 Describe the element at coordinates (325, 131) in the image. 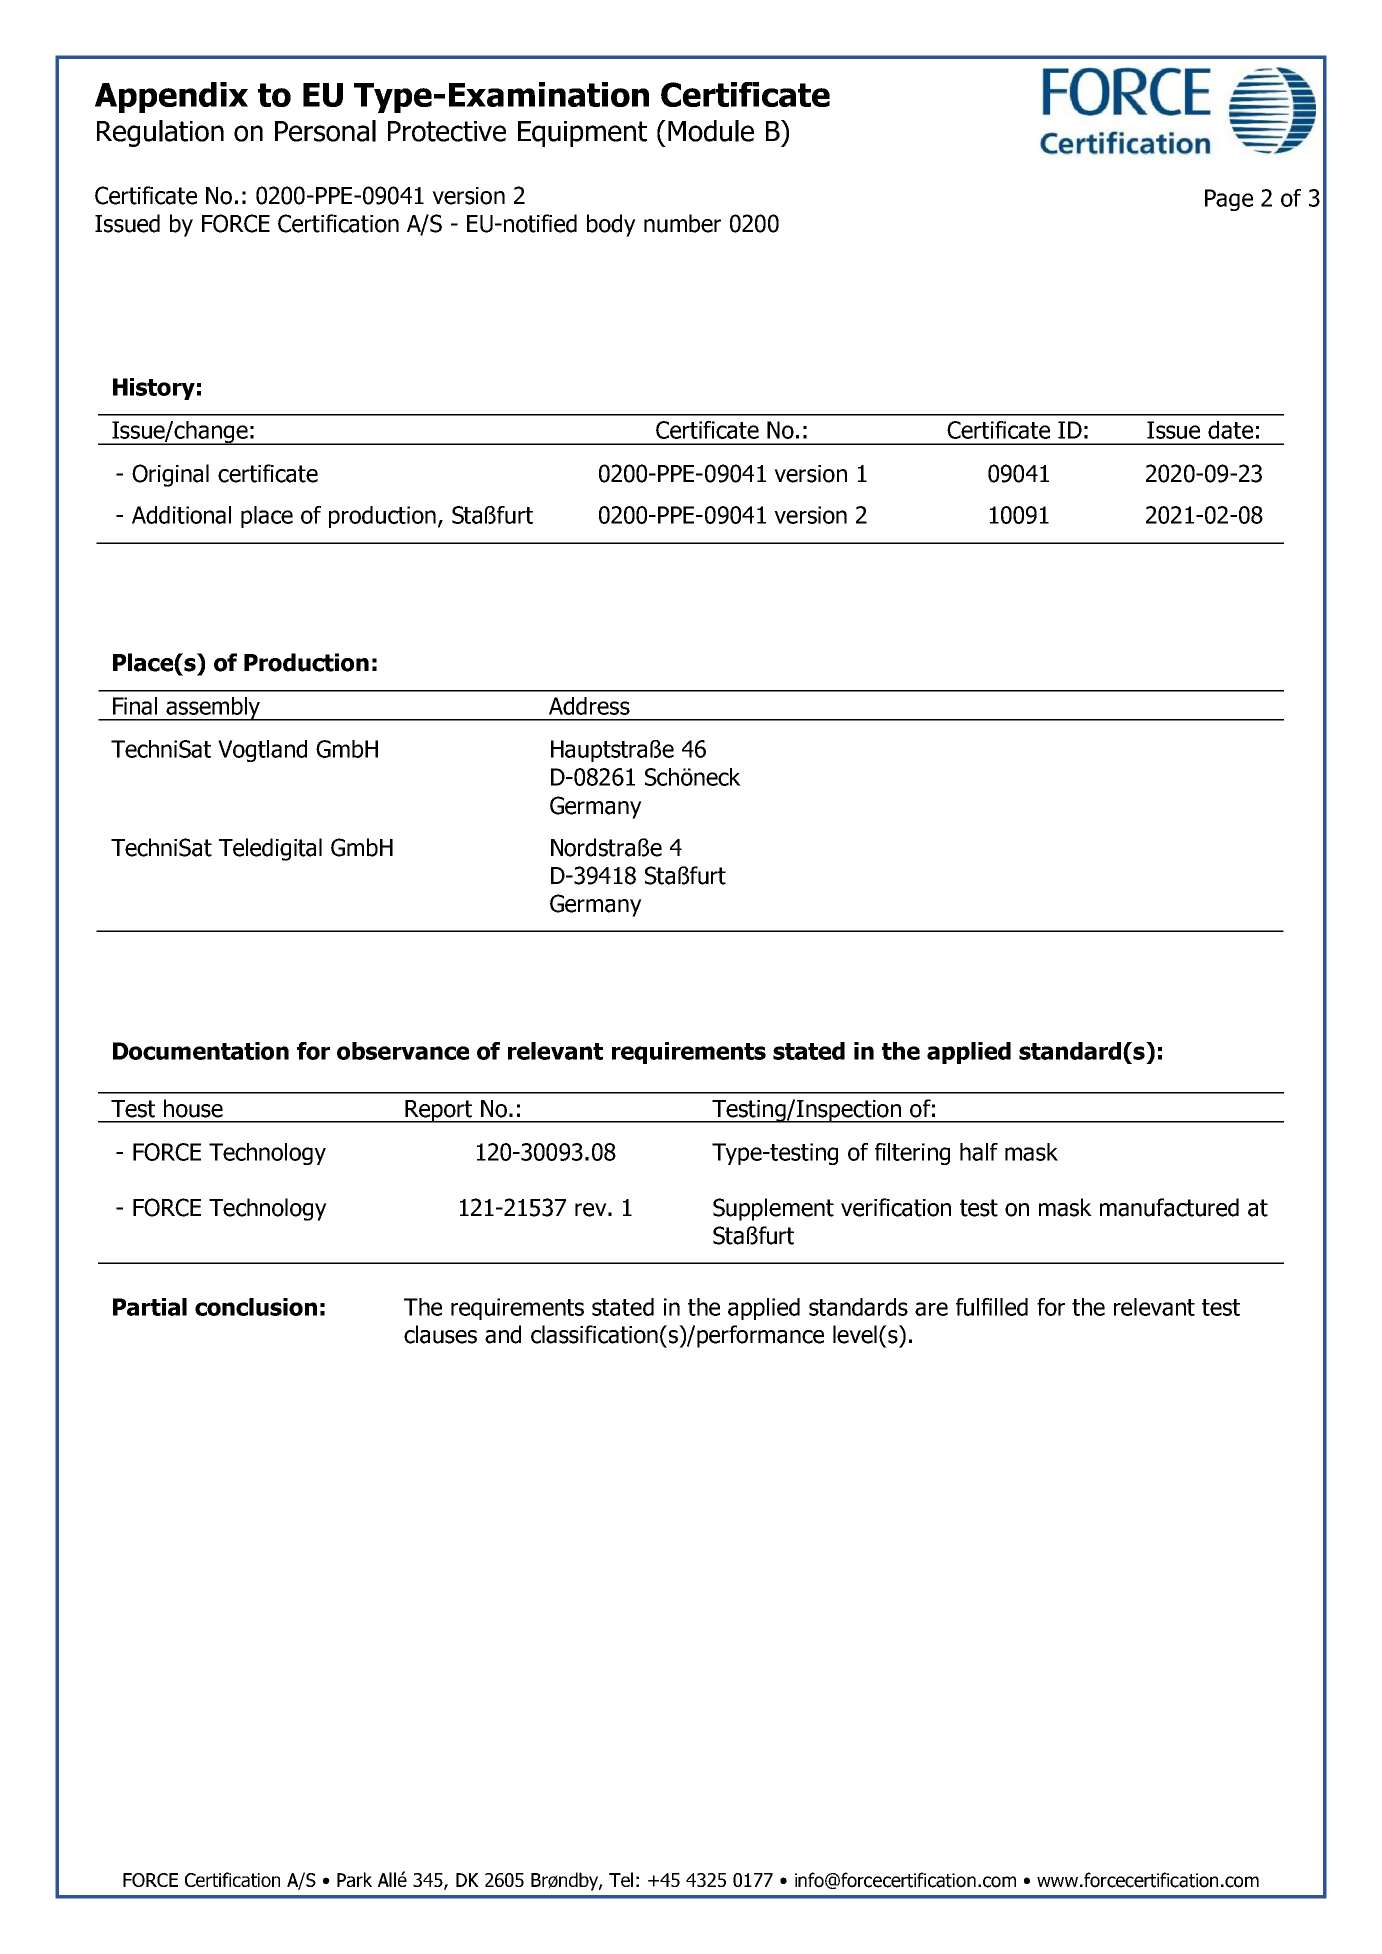

I see `Personal` at that location.
